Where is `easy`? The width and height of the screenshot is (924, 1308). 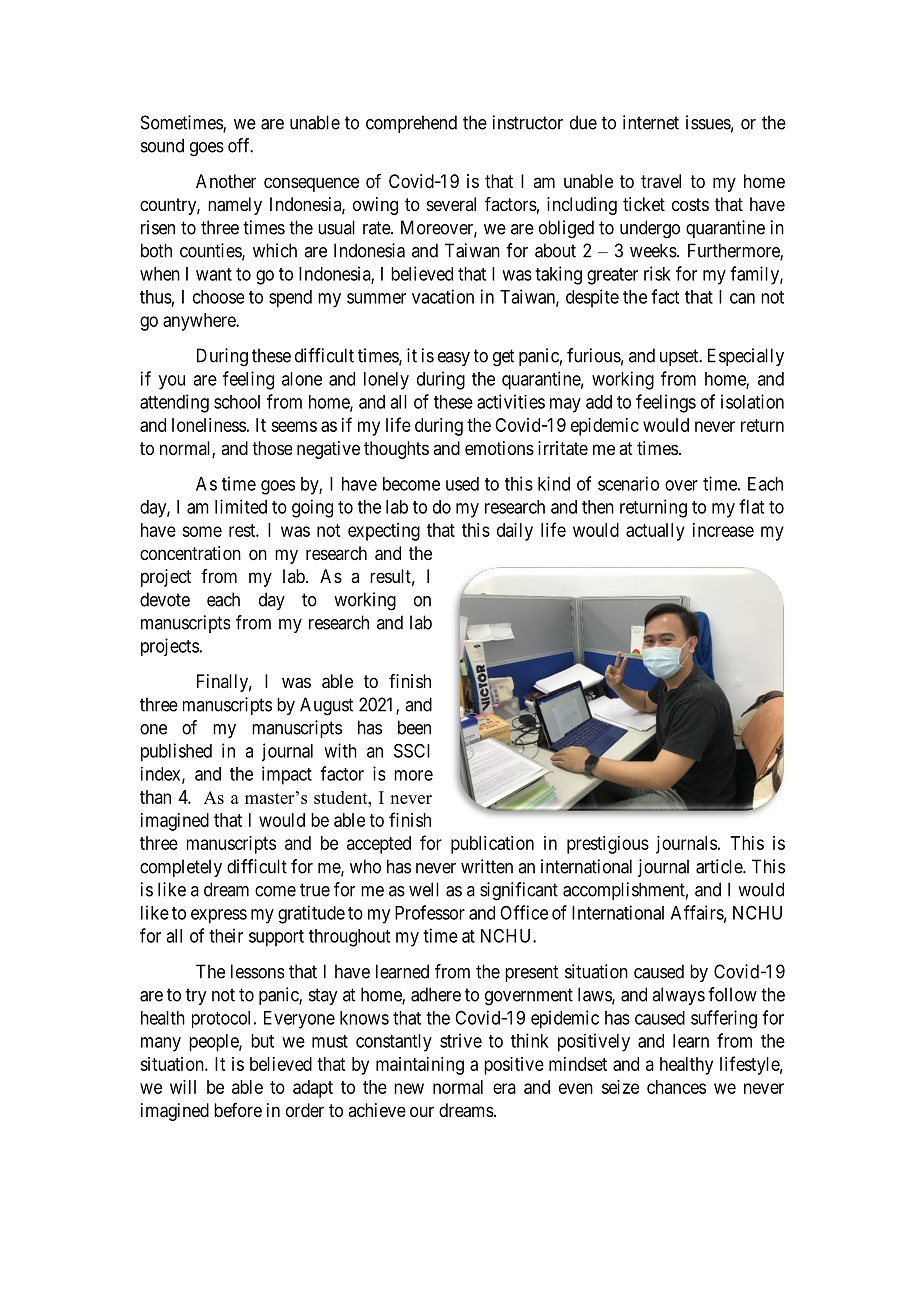
easy is located at coordinates (454, 359).
